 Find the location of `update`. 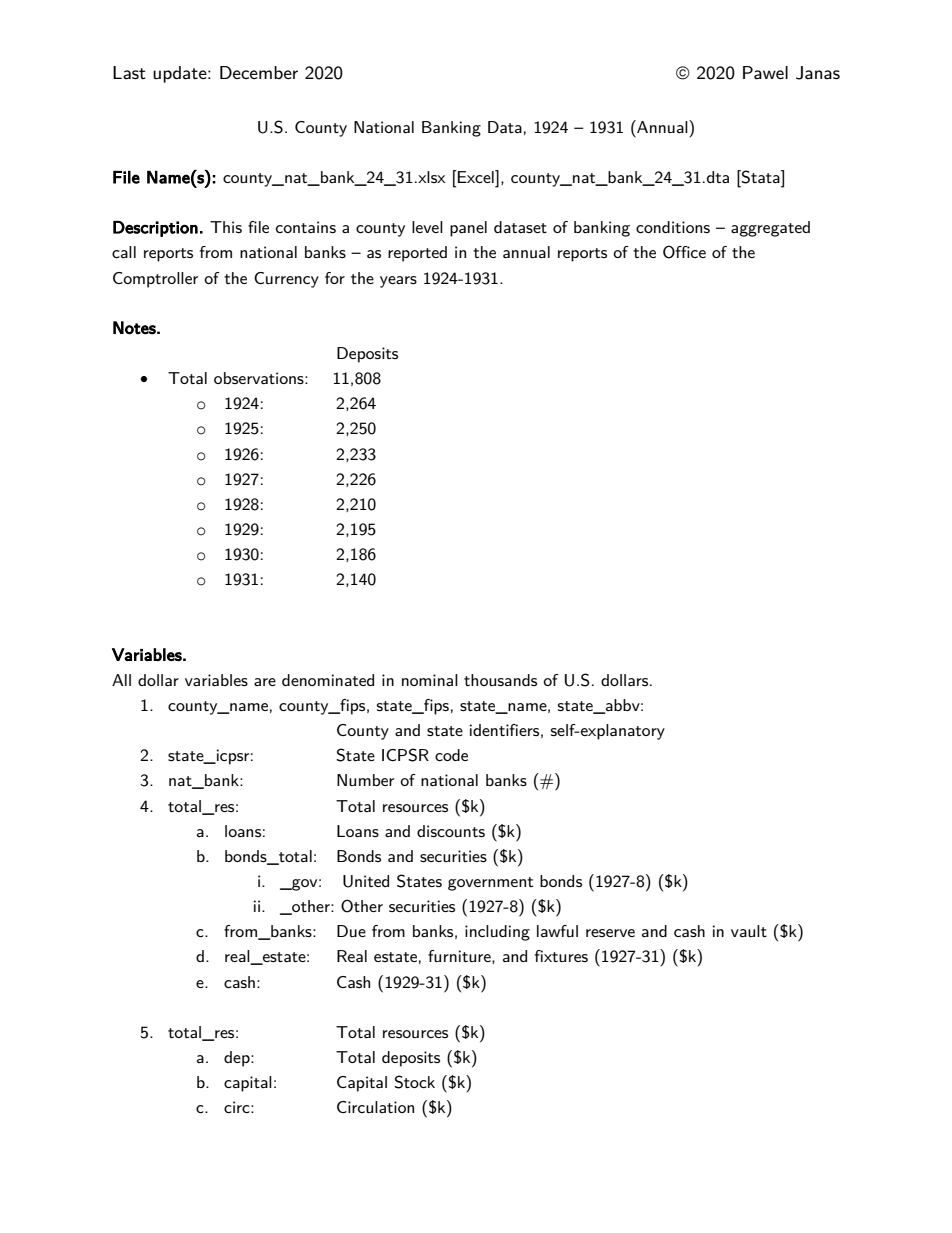

update is located at coordinates (181, 74).
